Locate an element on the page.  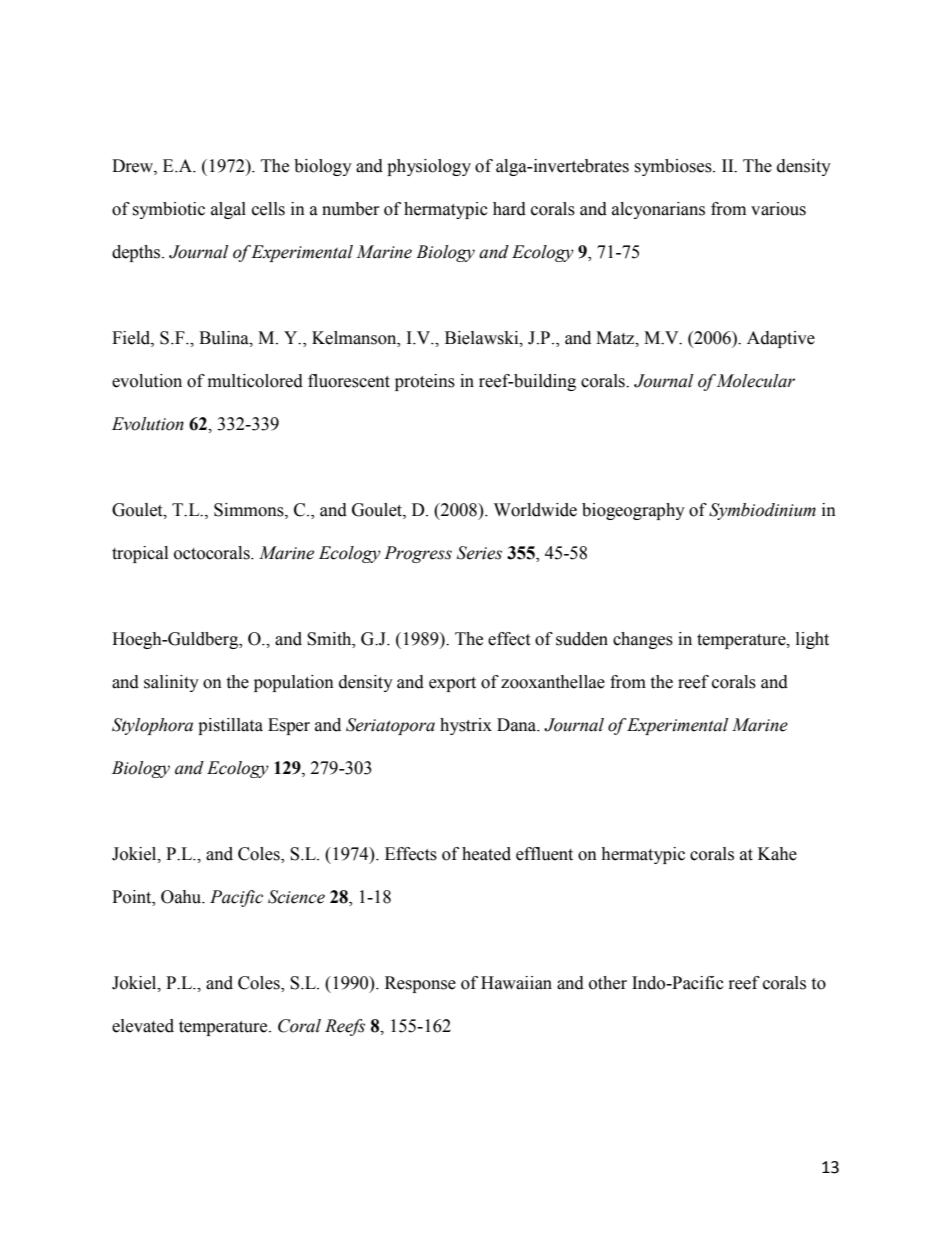
Esper is located at coordinates (289, 726).
